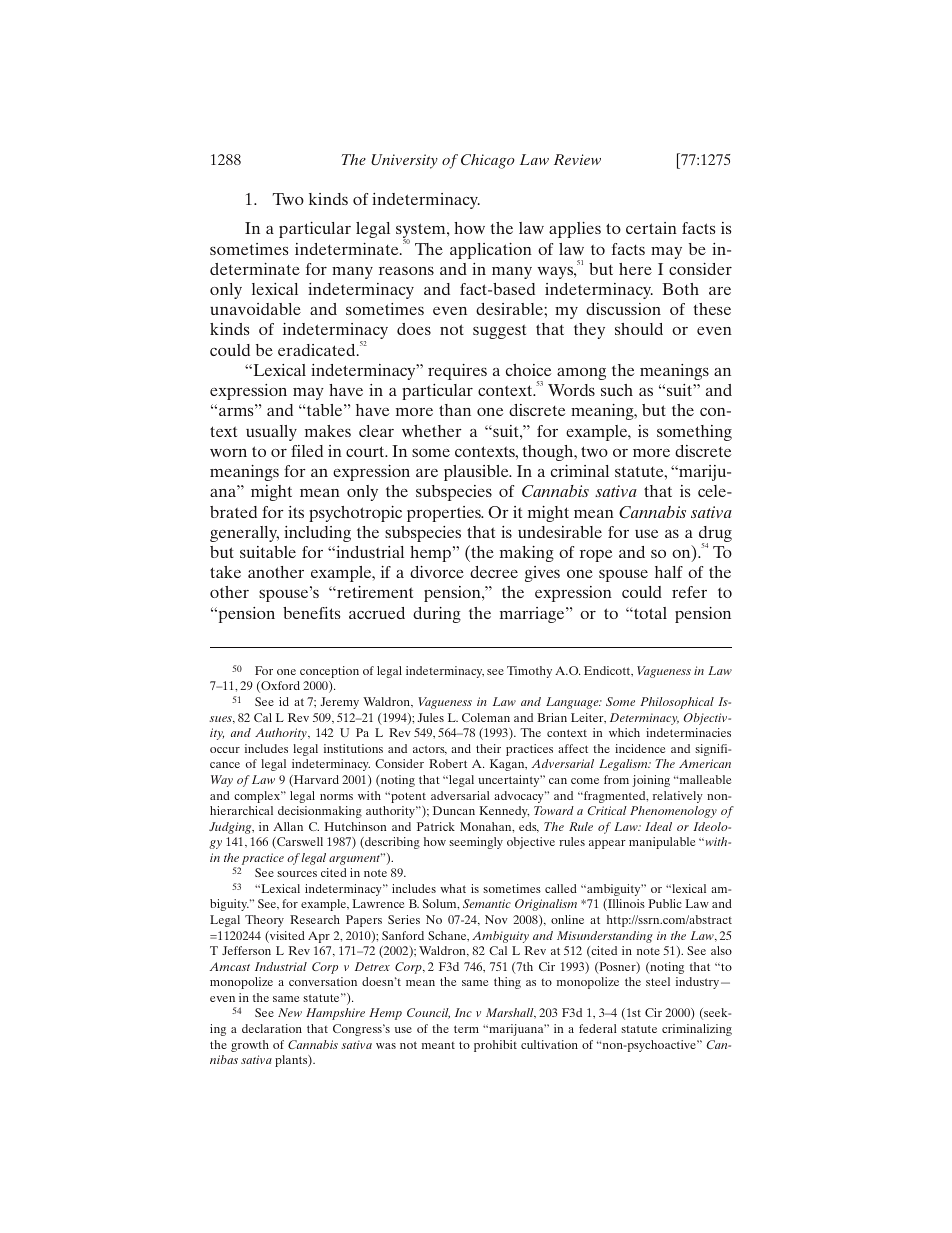 This document has height=1233, width=952. I want to click on benefits, so click(311, 613).
